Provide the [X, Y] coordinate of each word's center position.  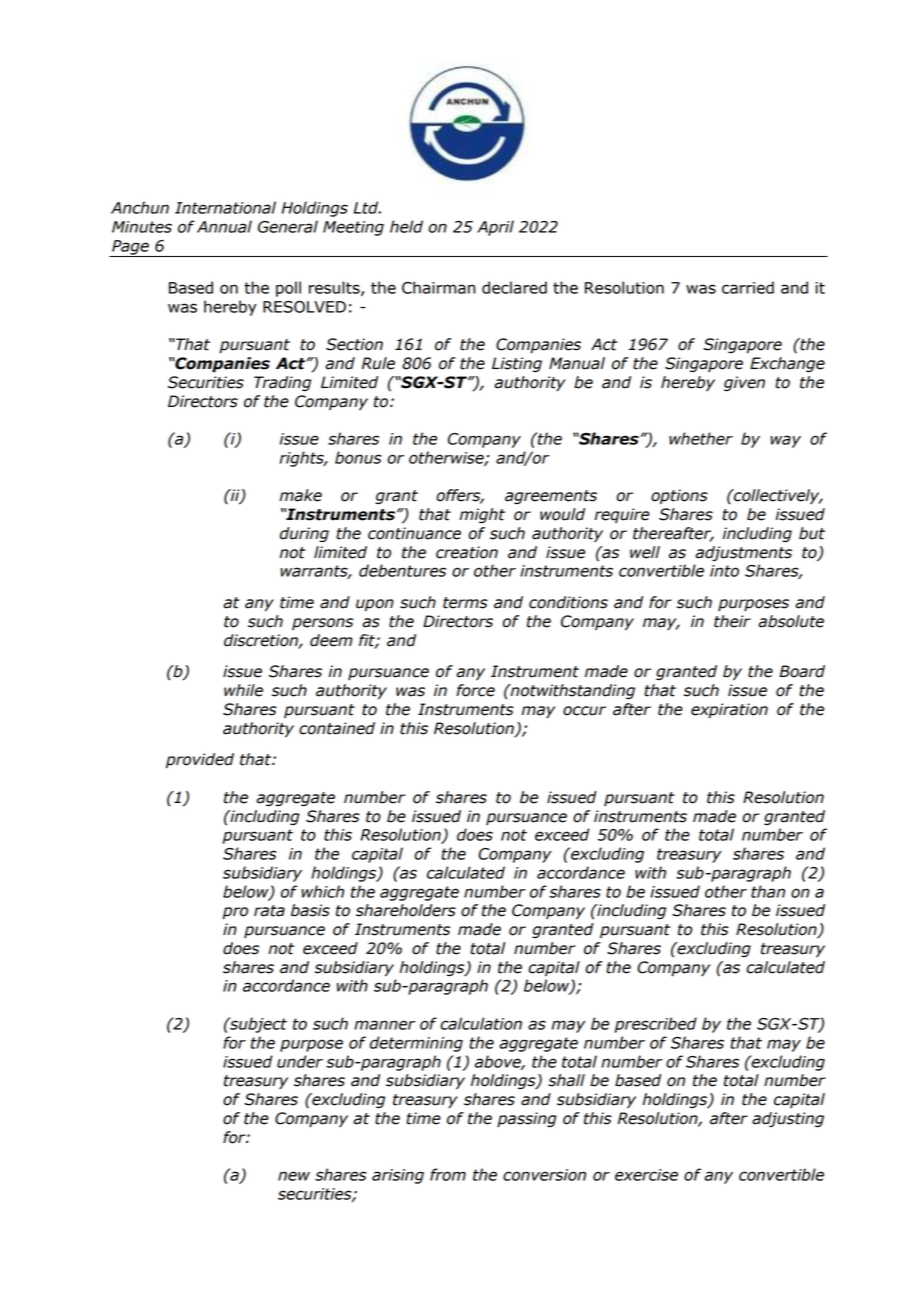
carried [748, 287]
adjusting [788, 1120]
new [294, 1176]
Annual [224, 226]
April [495, 228]
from [448, 1174]
